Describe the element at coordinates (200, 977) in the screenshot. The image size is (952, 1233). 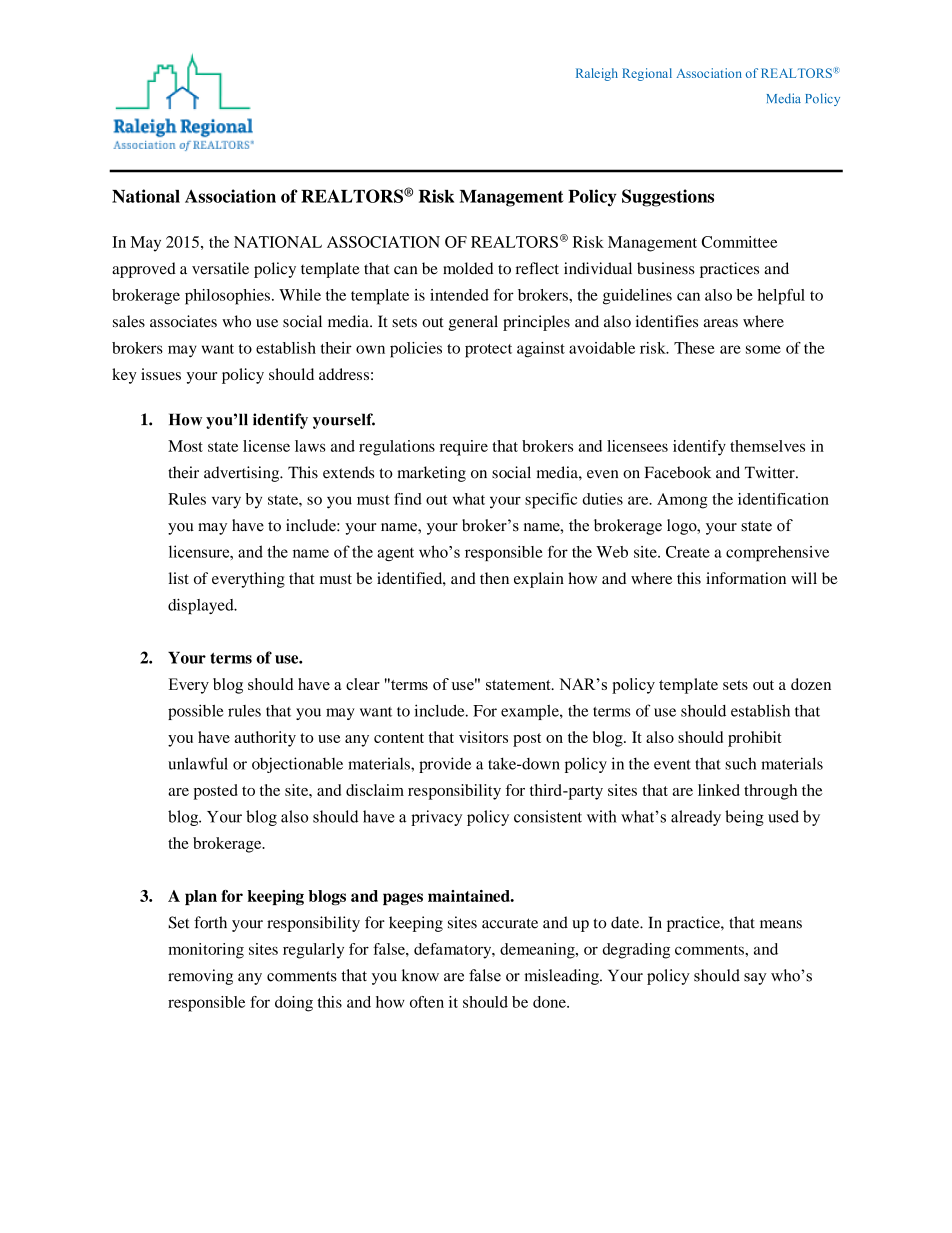
I see `removing` at that location.
